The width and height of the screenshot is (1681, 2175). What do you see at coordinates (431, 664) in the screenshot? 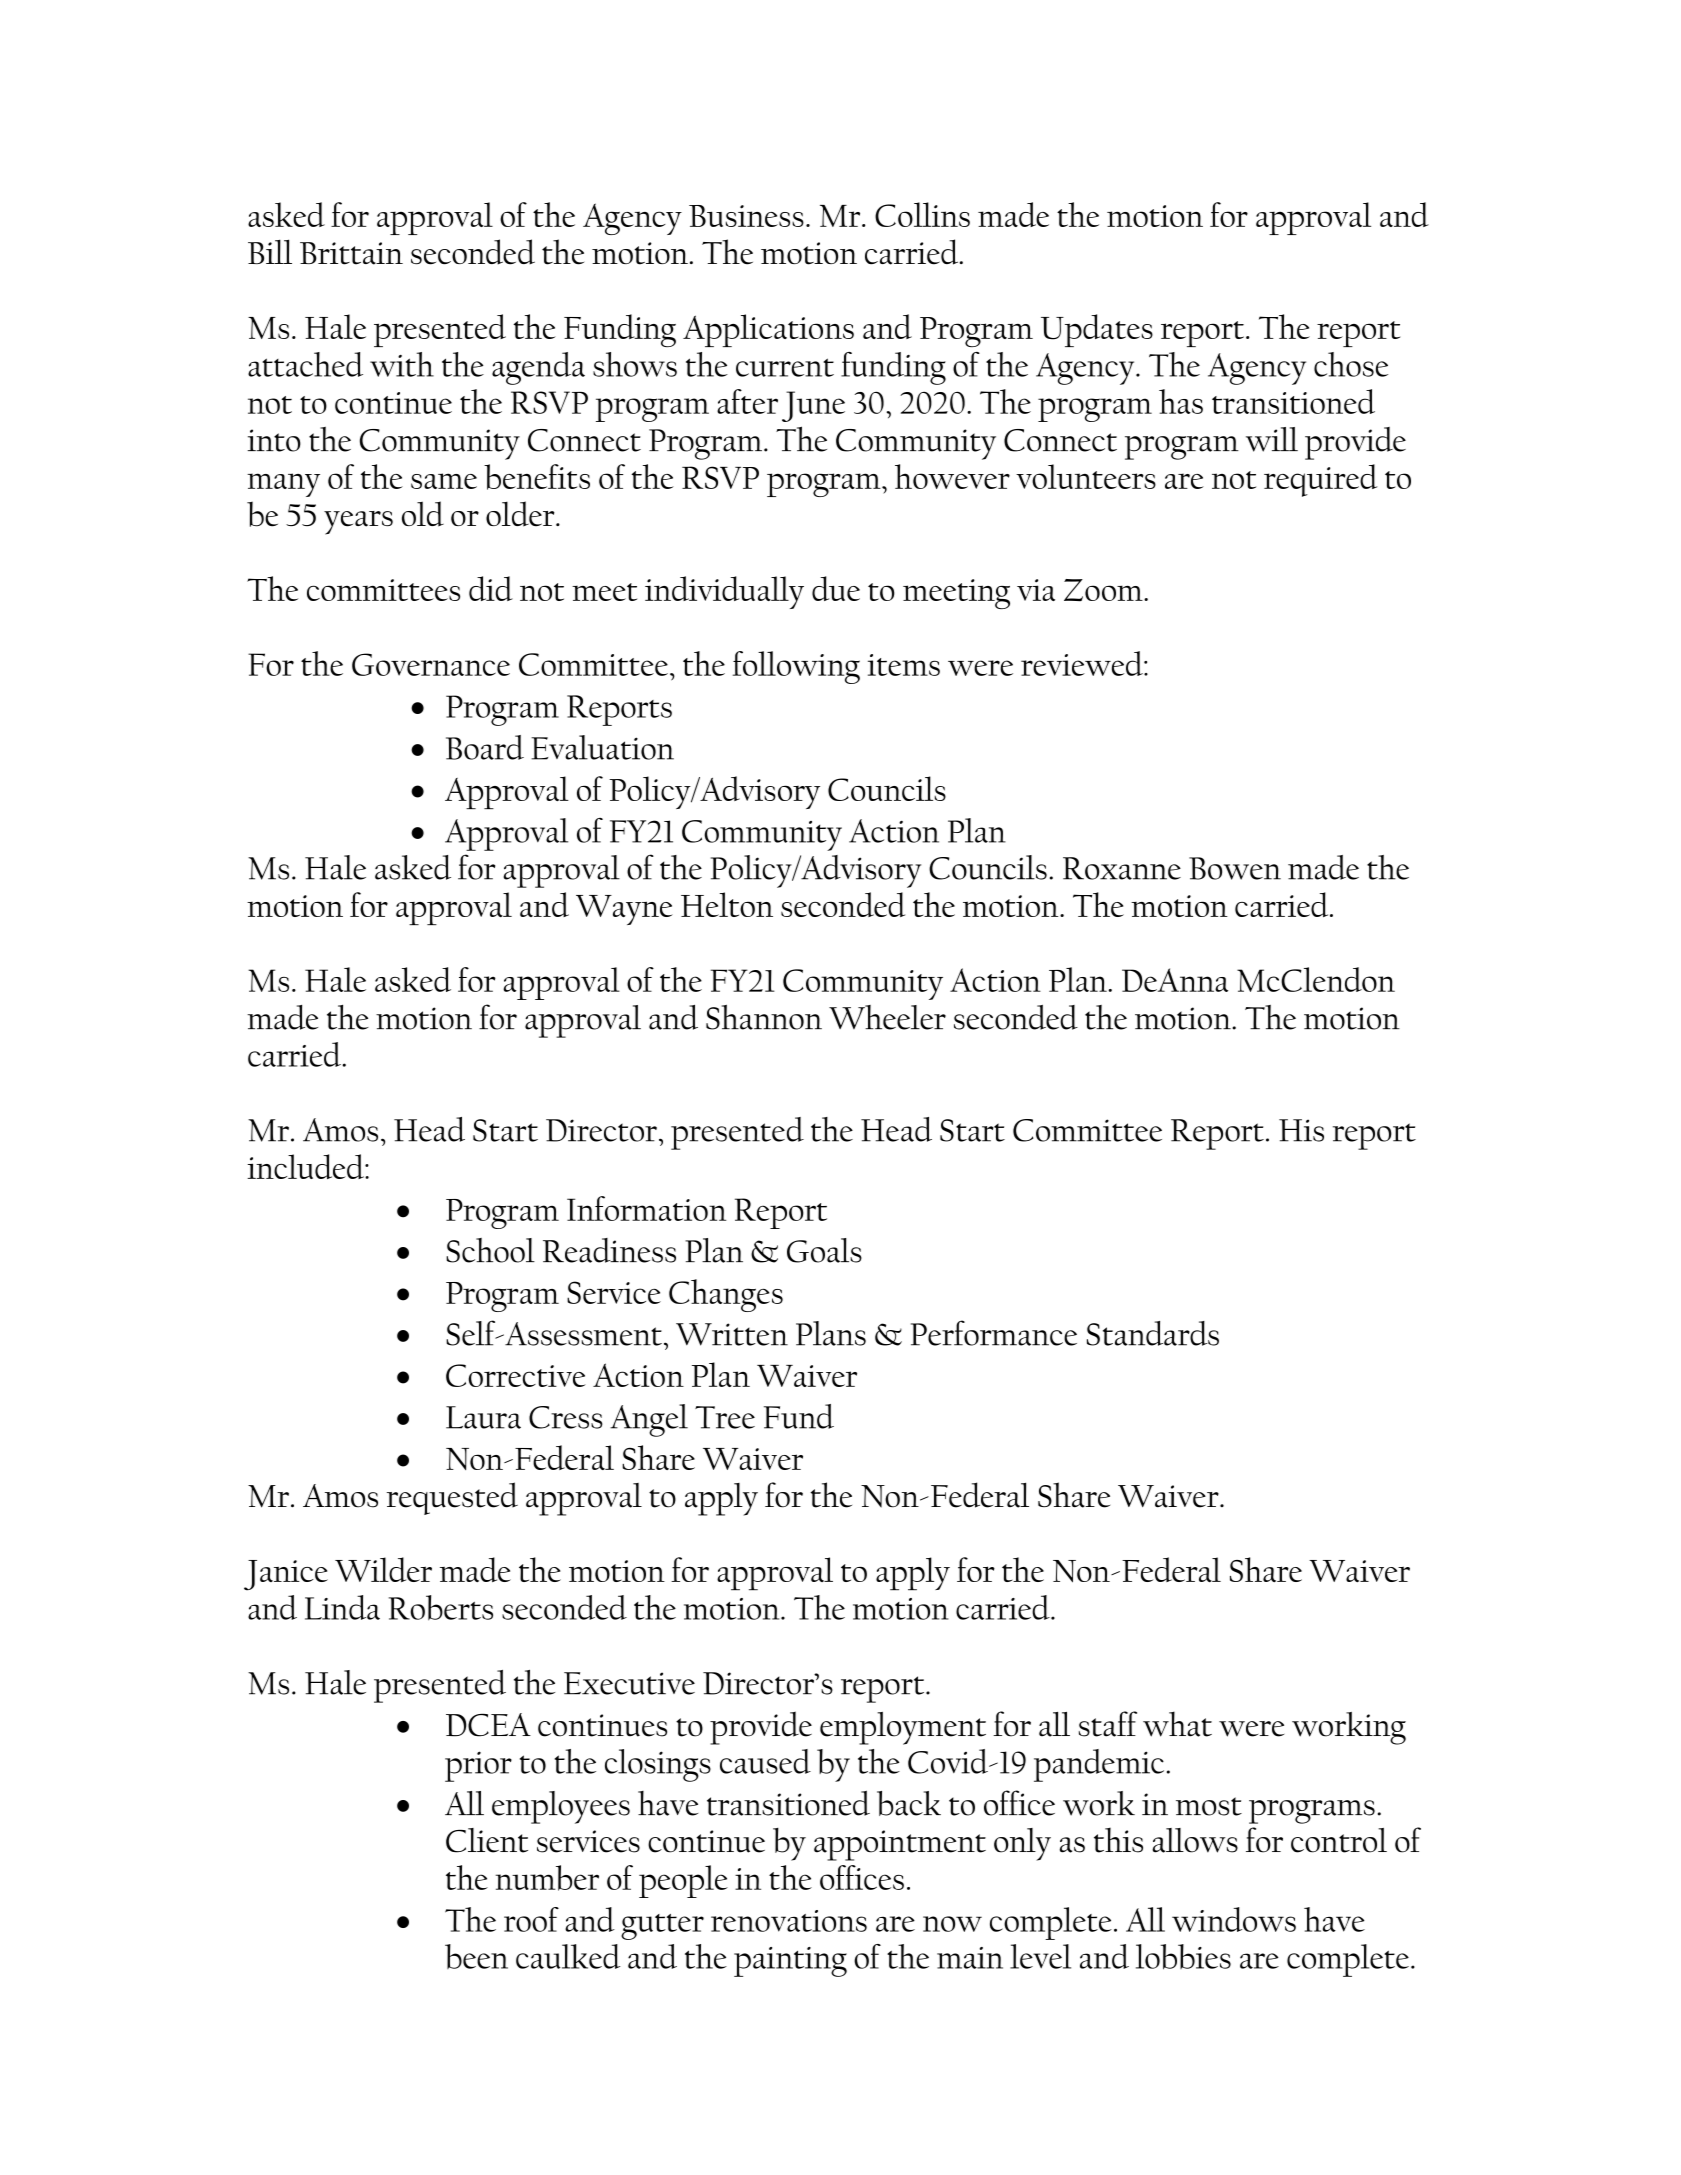
I see `Governance` at bounding box center [431, 664].
